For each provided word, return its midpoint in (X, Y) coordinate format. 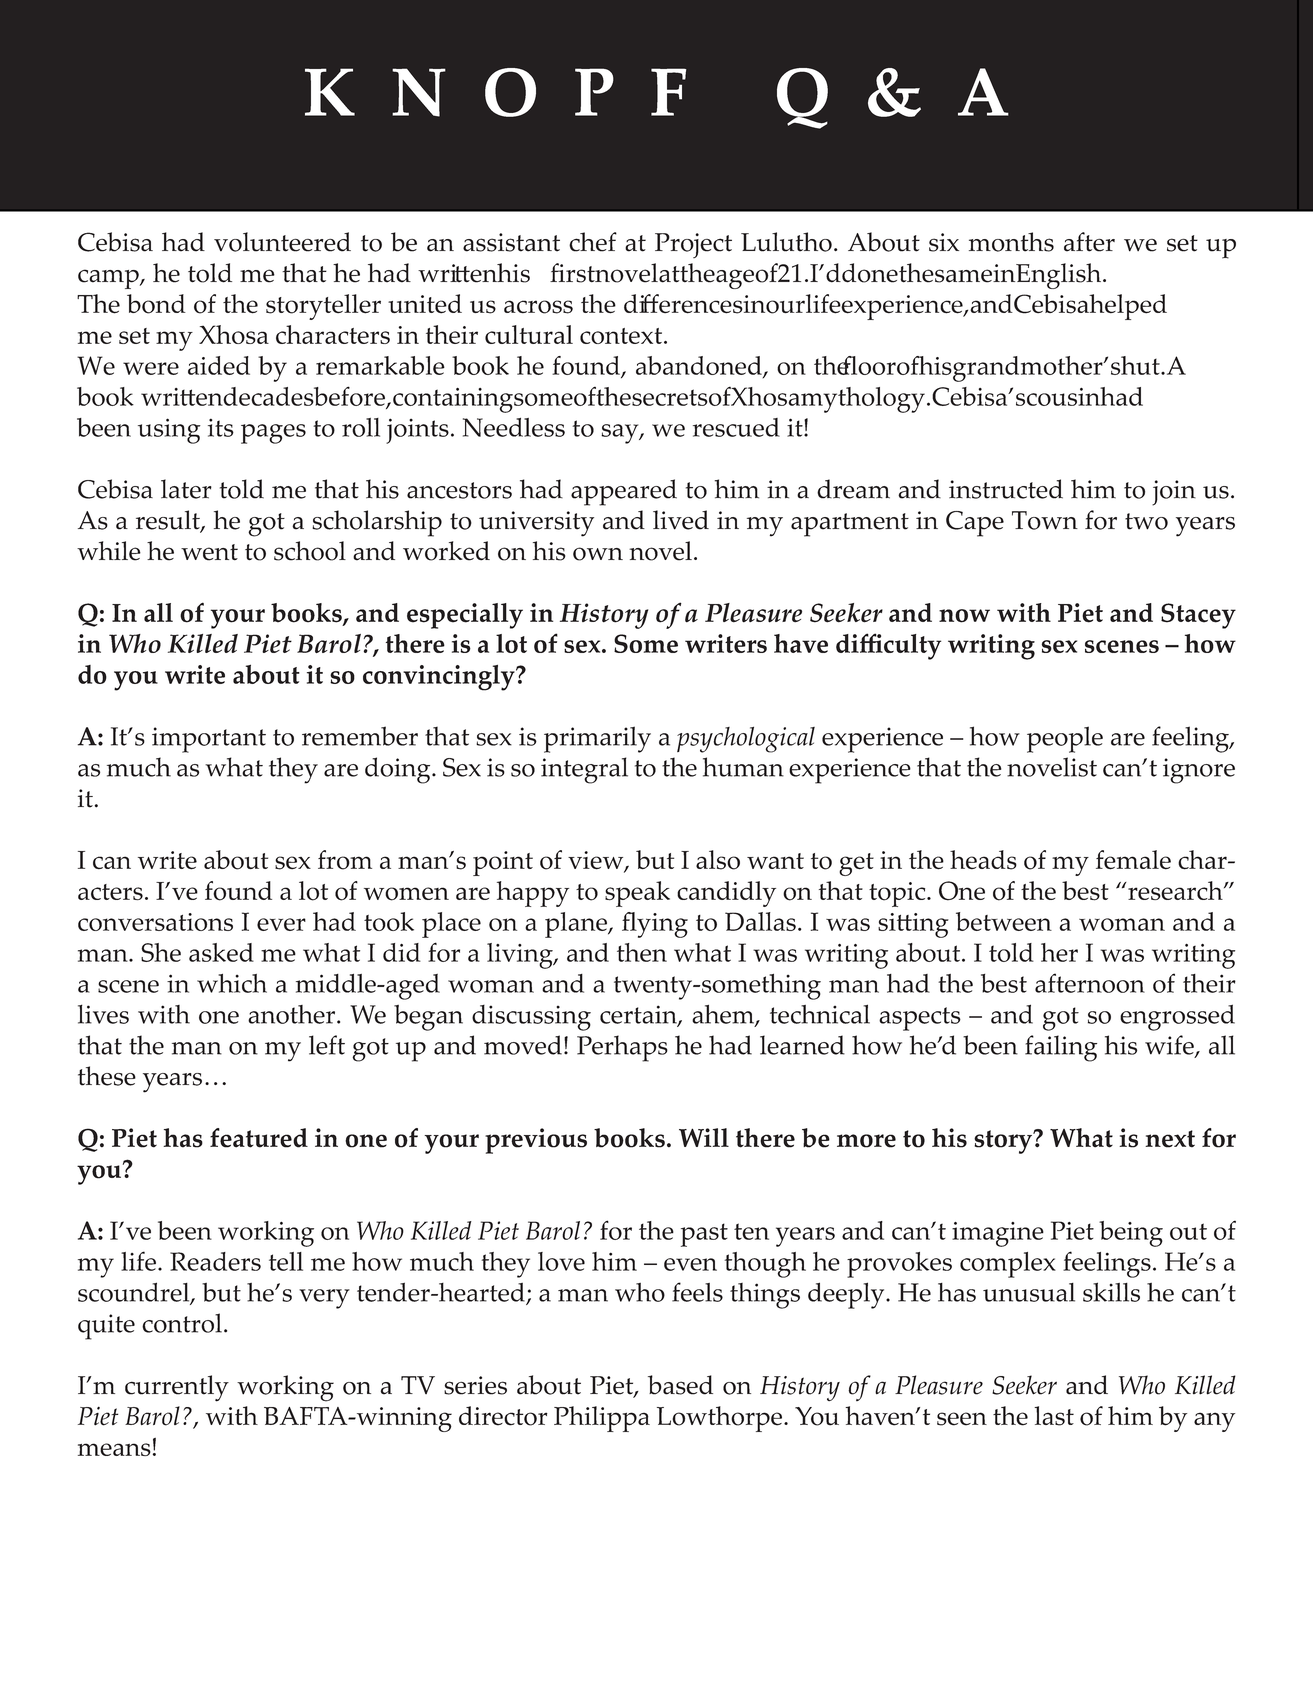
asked (221, 952)
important (209, 740)
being (1131, 1234)
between (1004, 921)
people (1065, 739)
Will (704, 1137)
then (642, 952)
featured (259, 1138)
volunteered (282, 242)
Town (1045, 520)
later (186, 489)
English (1060, 276)
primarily (597, 739)
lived (681, 520)
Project (693, 245)
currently (177, 1388)
